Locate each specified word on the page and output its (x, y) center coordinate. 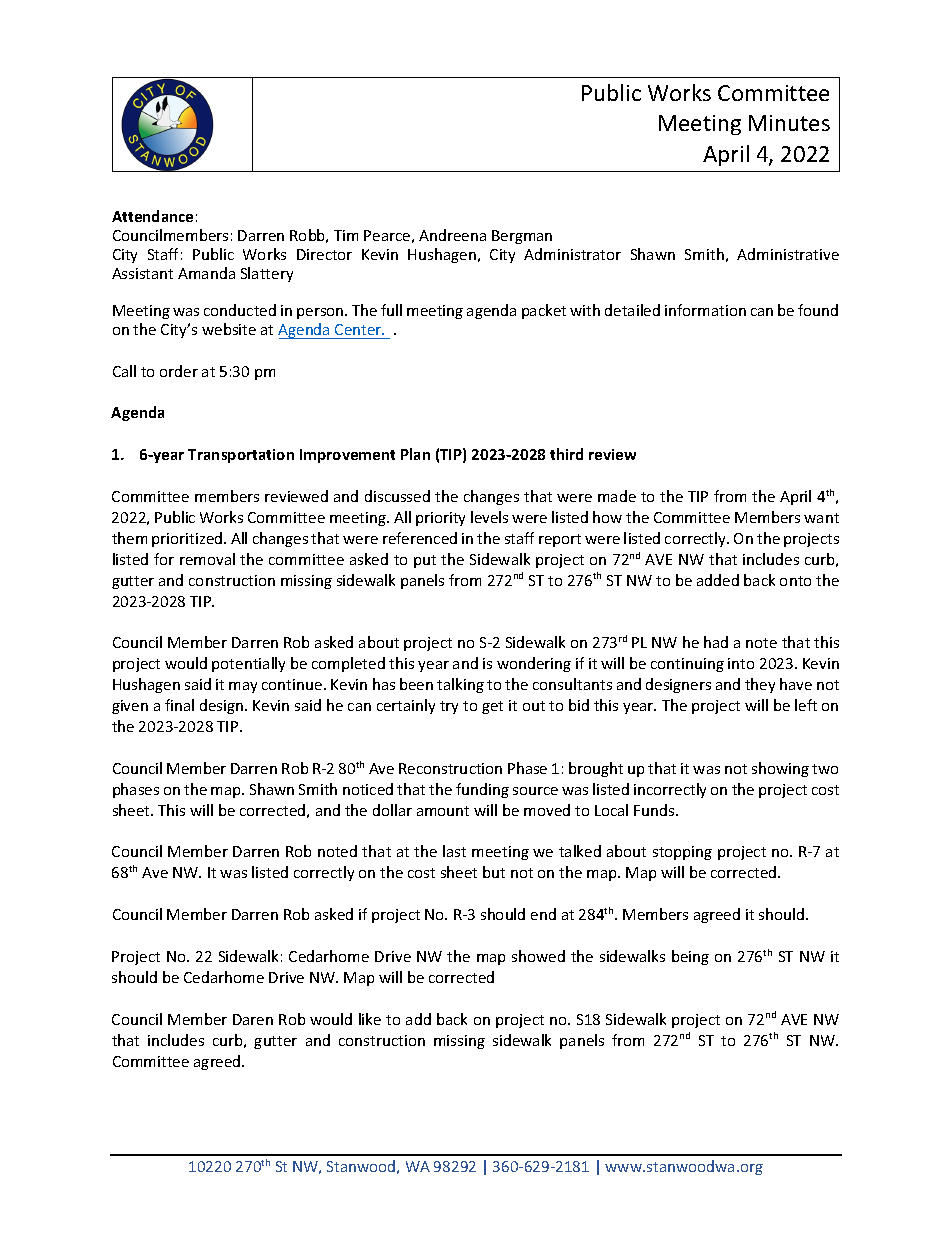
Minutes (789, 123)
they (760, 685)
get (492, 707)
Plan (415, 454)
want (821, 518)
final (179, 705)
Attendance (152, 216)
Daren (253, 1019)
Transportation (241, 456)
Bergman (522, 237)
